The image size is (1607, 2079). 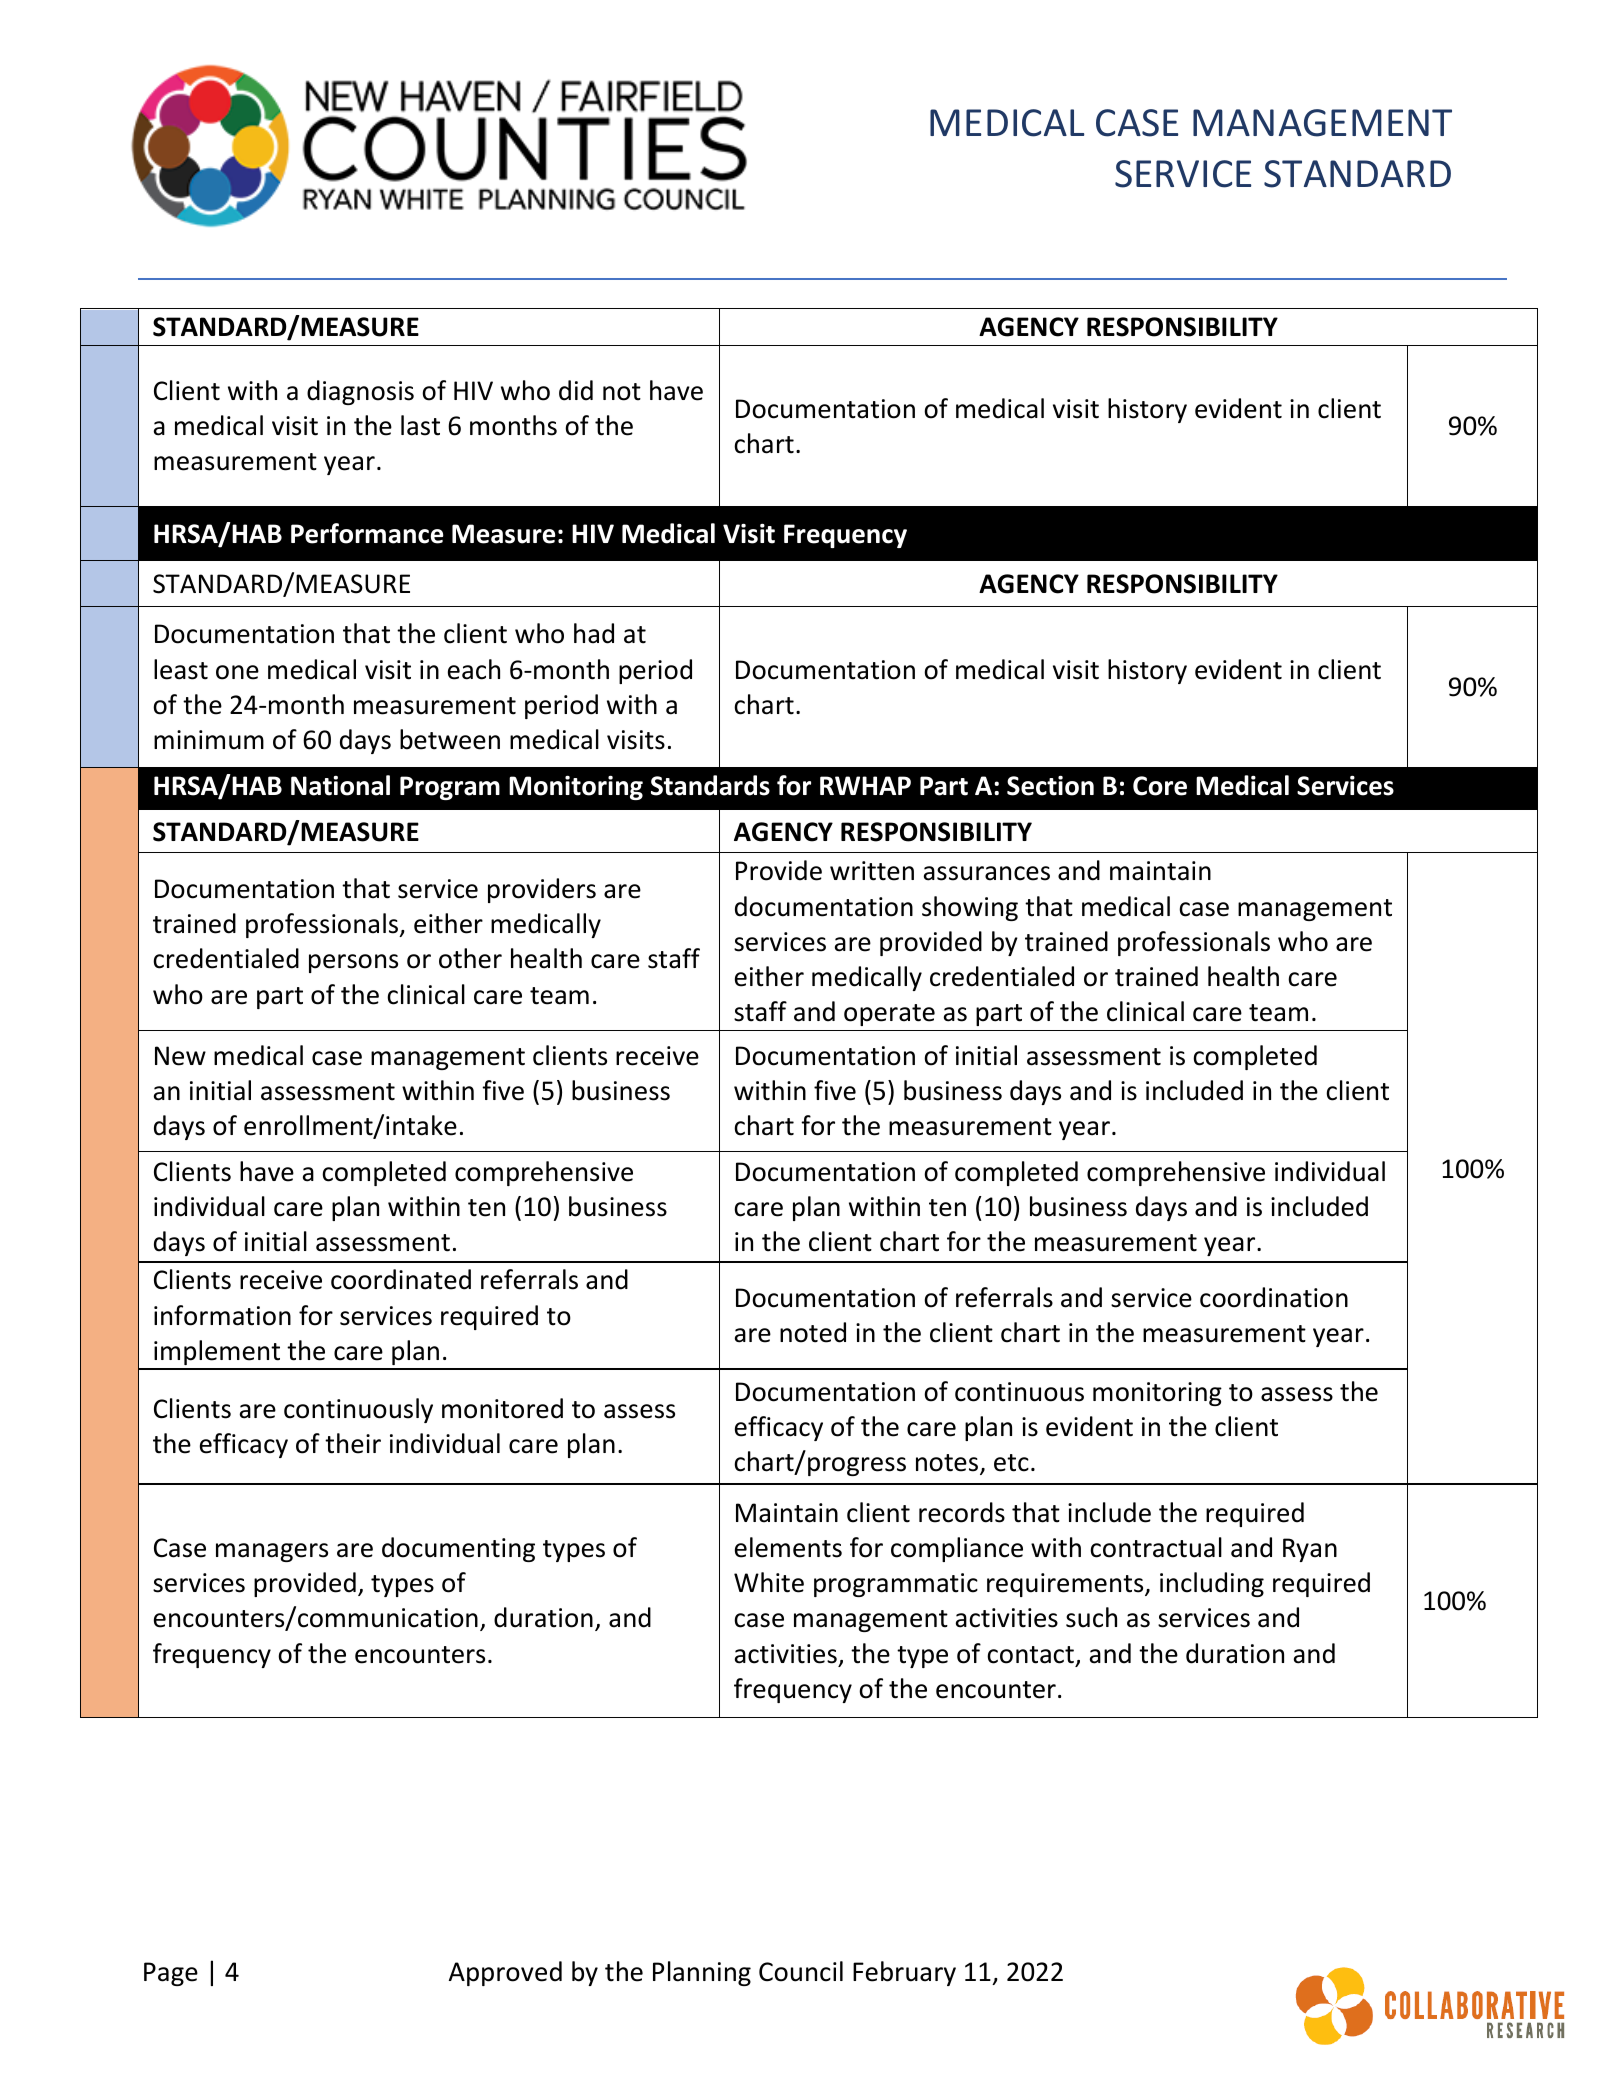 I want to click on diagnosis, so click(x=360, y=392).
